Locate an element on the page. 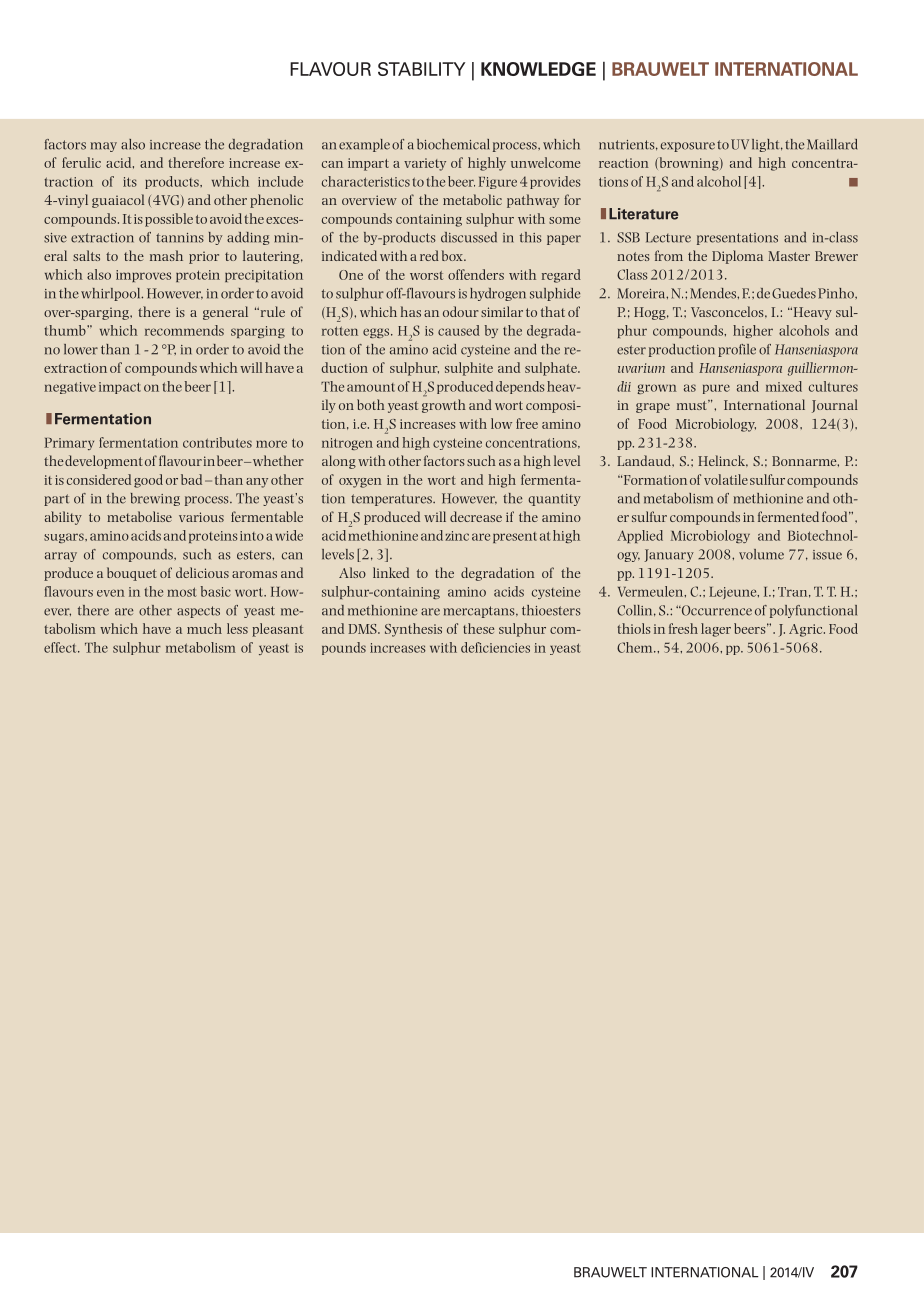 Image resolution: width=924 pixels, height=1308 pixels. much is located at coordinates (204, 628).
